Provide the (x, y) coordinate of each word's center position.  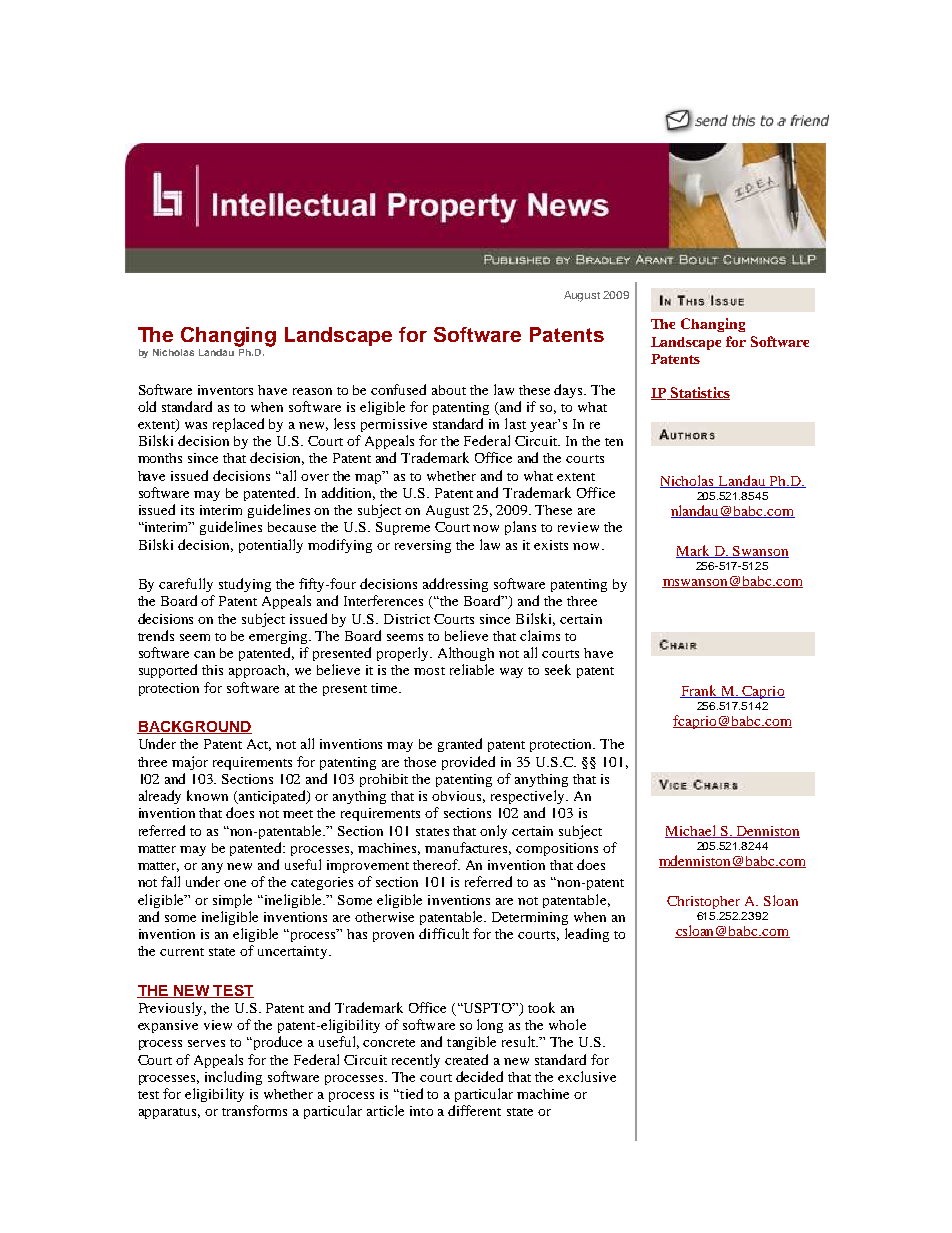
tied (410, 1093)
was (196, 425)
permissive (394, 425)
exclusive (587, 1076)
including (233, 1078)
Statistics (699, 393)
